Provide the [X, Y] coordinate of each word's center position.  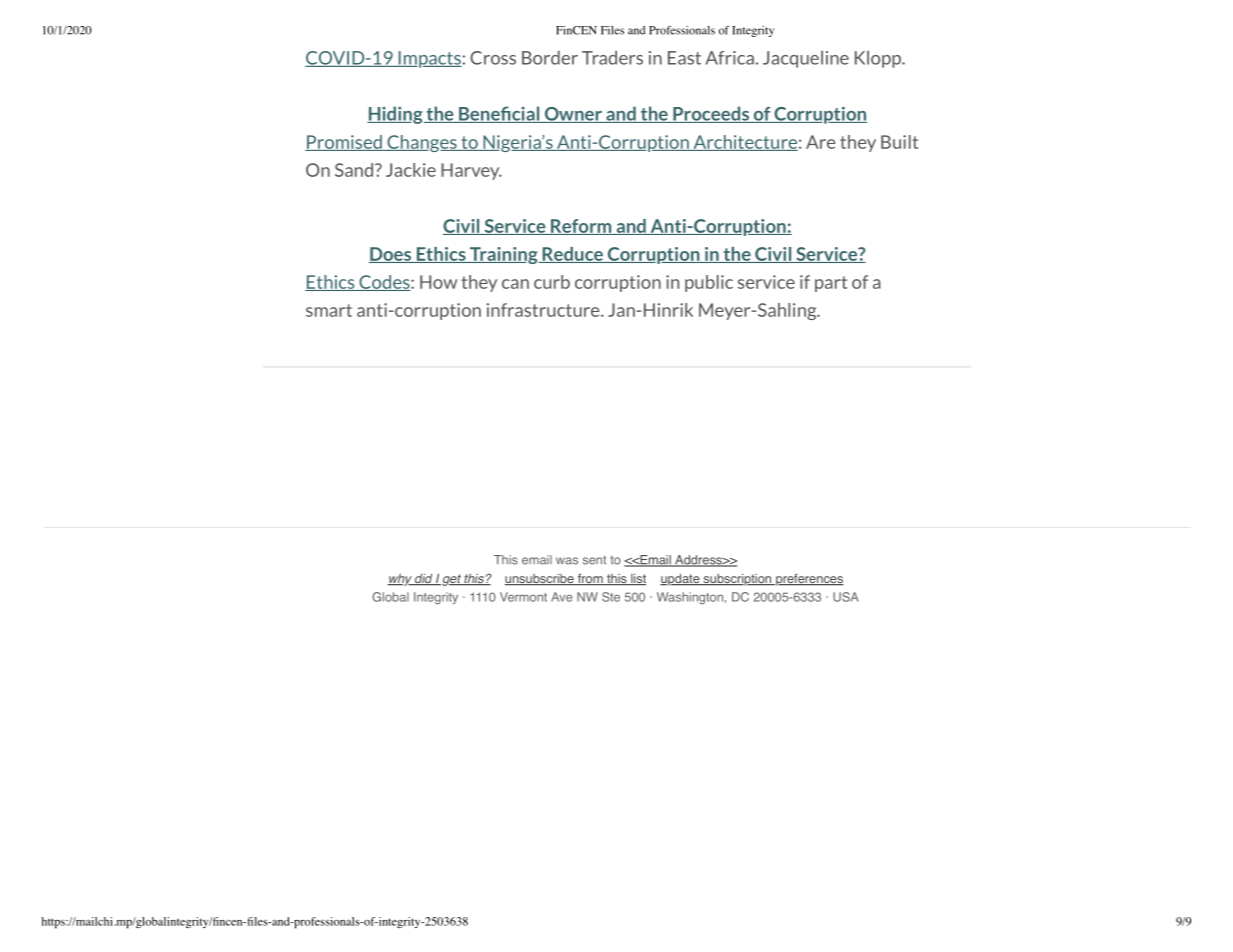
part [831, 284]
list [637, 580]
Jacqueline [806, 59]
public [709, 283]
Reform [581, 227]
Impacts [429, 59]
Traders [612, 58]
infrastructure [544, 310]
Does [391, 255]
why [400, 580]
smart [329, 310]
